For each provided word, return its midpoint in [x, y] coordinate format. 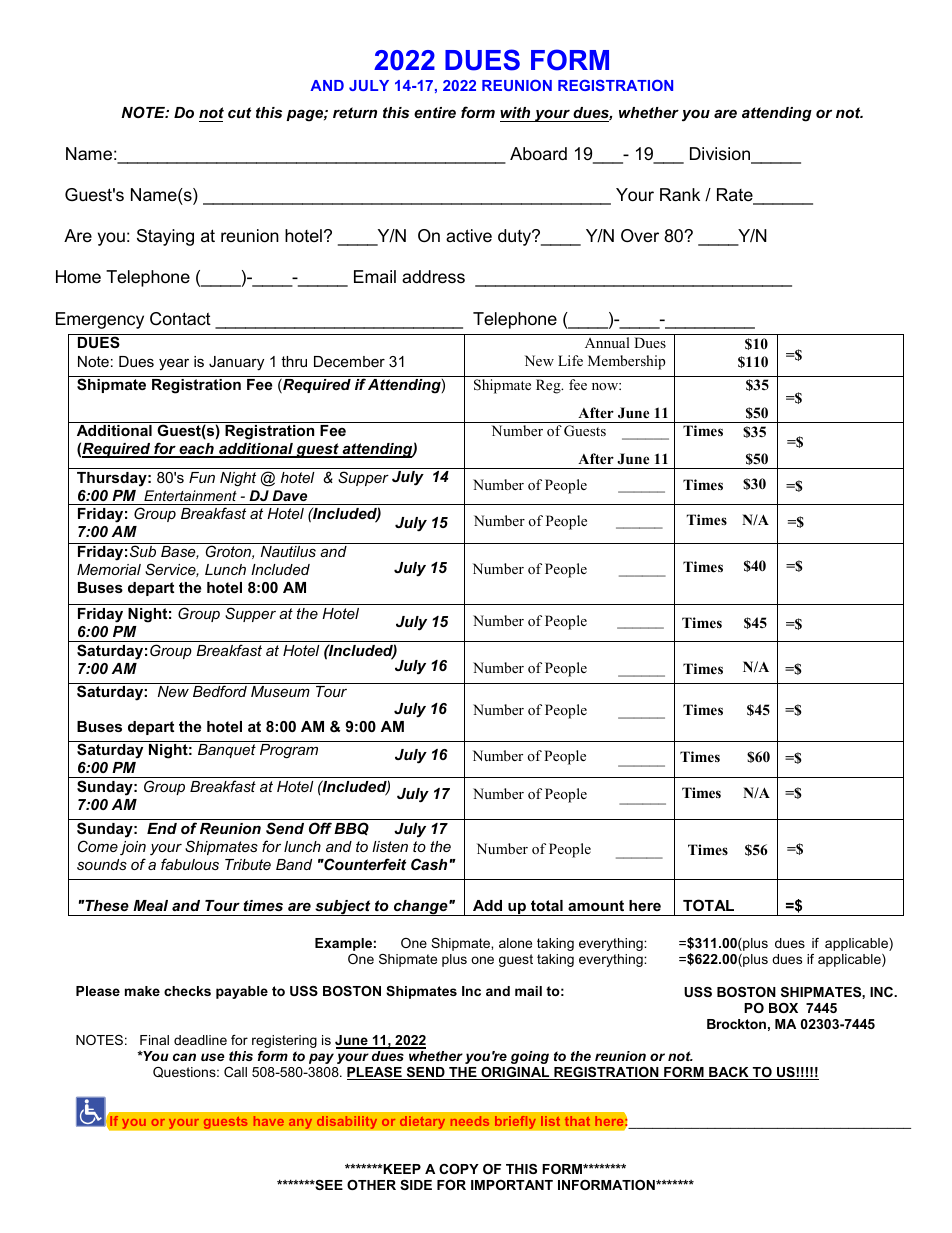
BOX [783, 1008]
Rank [680, 194]
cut [239, 112]
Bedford [220, 691]
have [269, 1121]
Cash [429, 864]
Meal [150, 905]
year [174, 364]
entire [435, 112]
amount [596, 905]
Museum [280, 691]
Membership [627, 362]
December [349, 361]
